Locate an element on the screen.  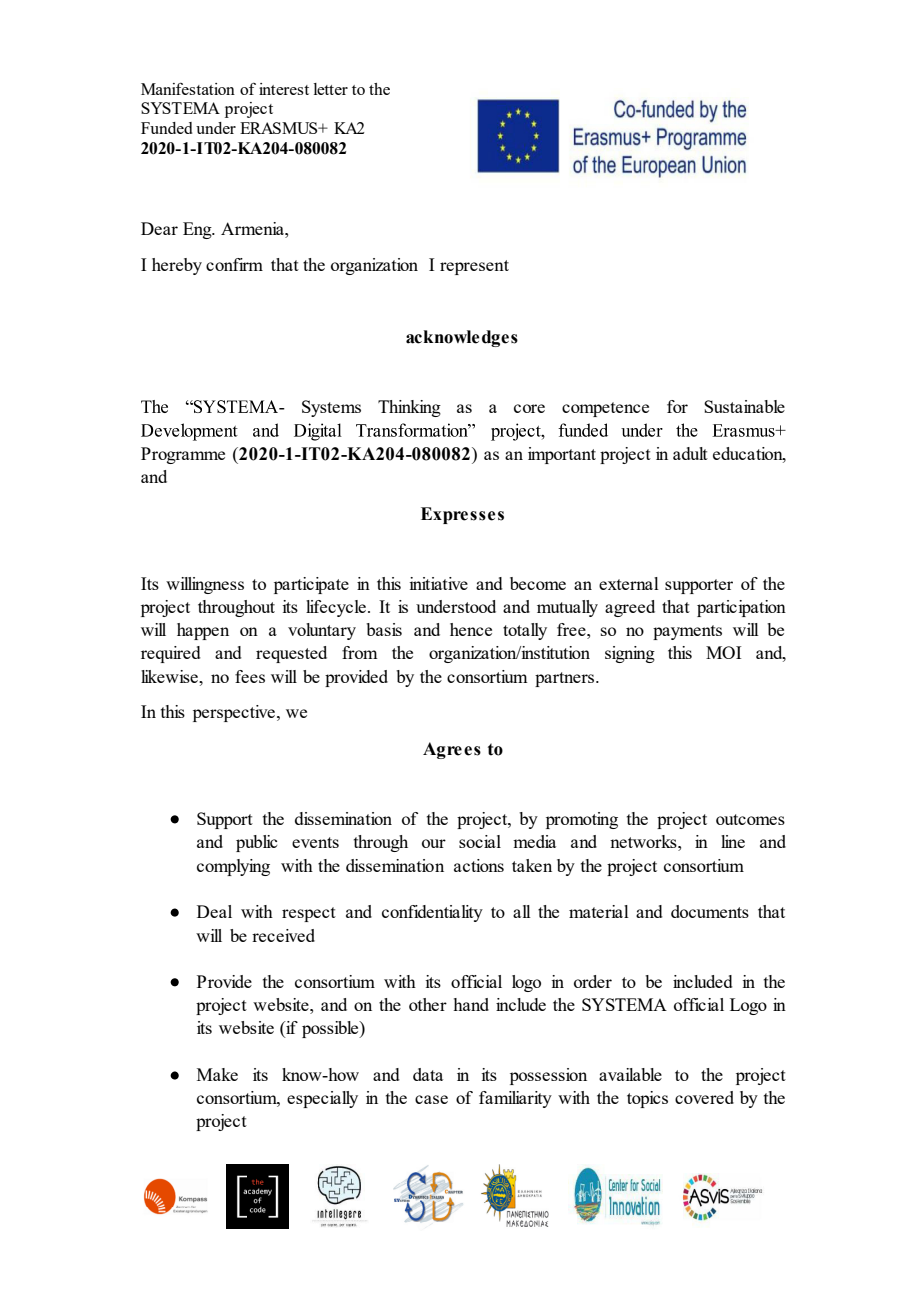
covered is located at coordinates (704, 1097).
